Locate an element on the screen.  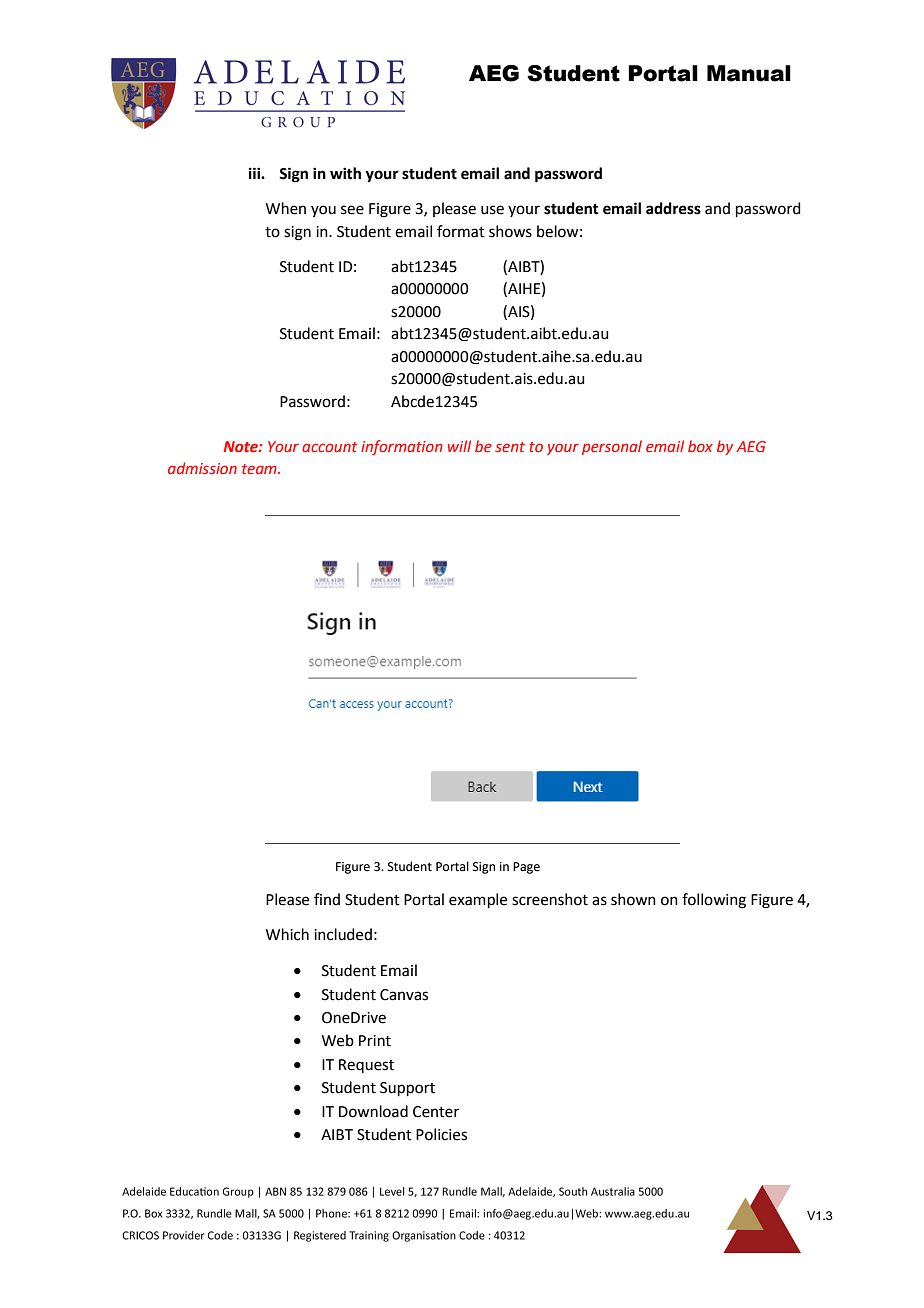
with is located at coordinates (345, 173).
